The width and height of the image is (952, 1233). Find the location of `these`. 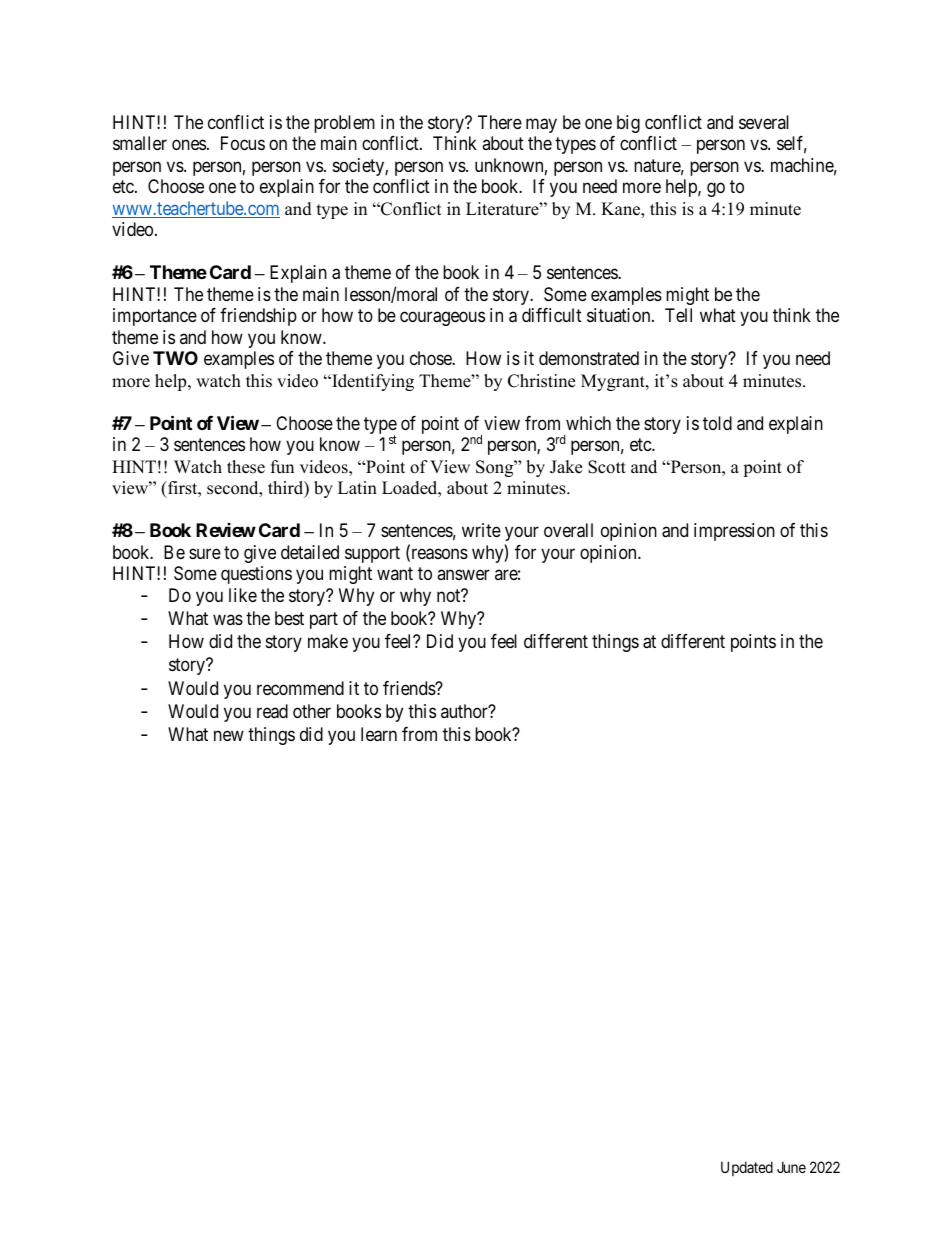

these is located at coordinates (246, 467).
